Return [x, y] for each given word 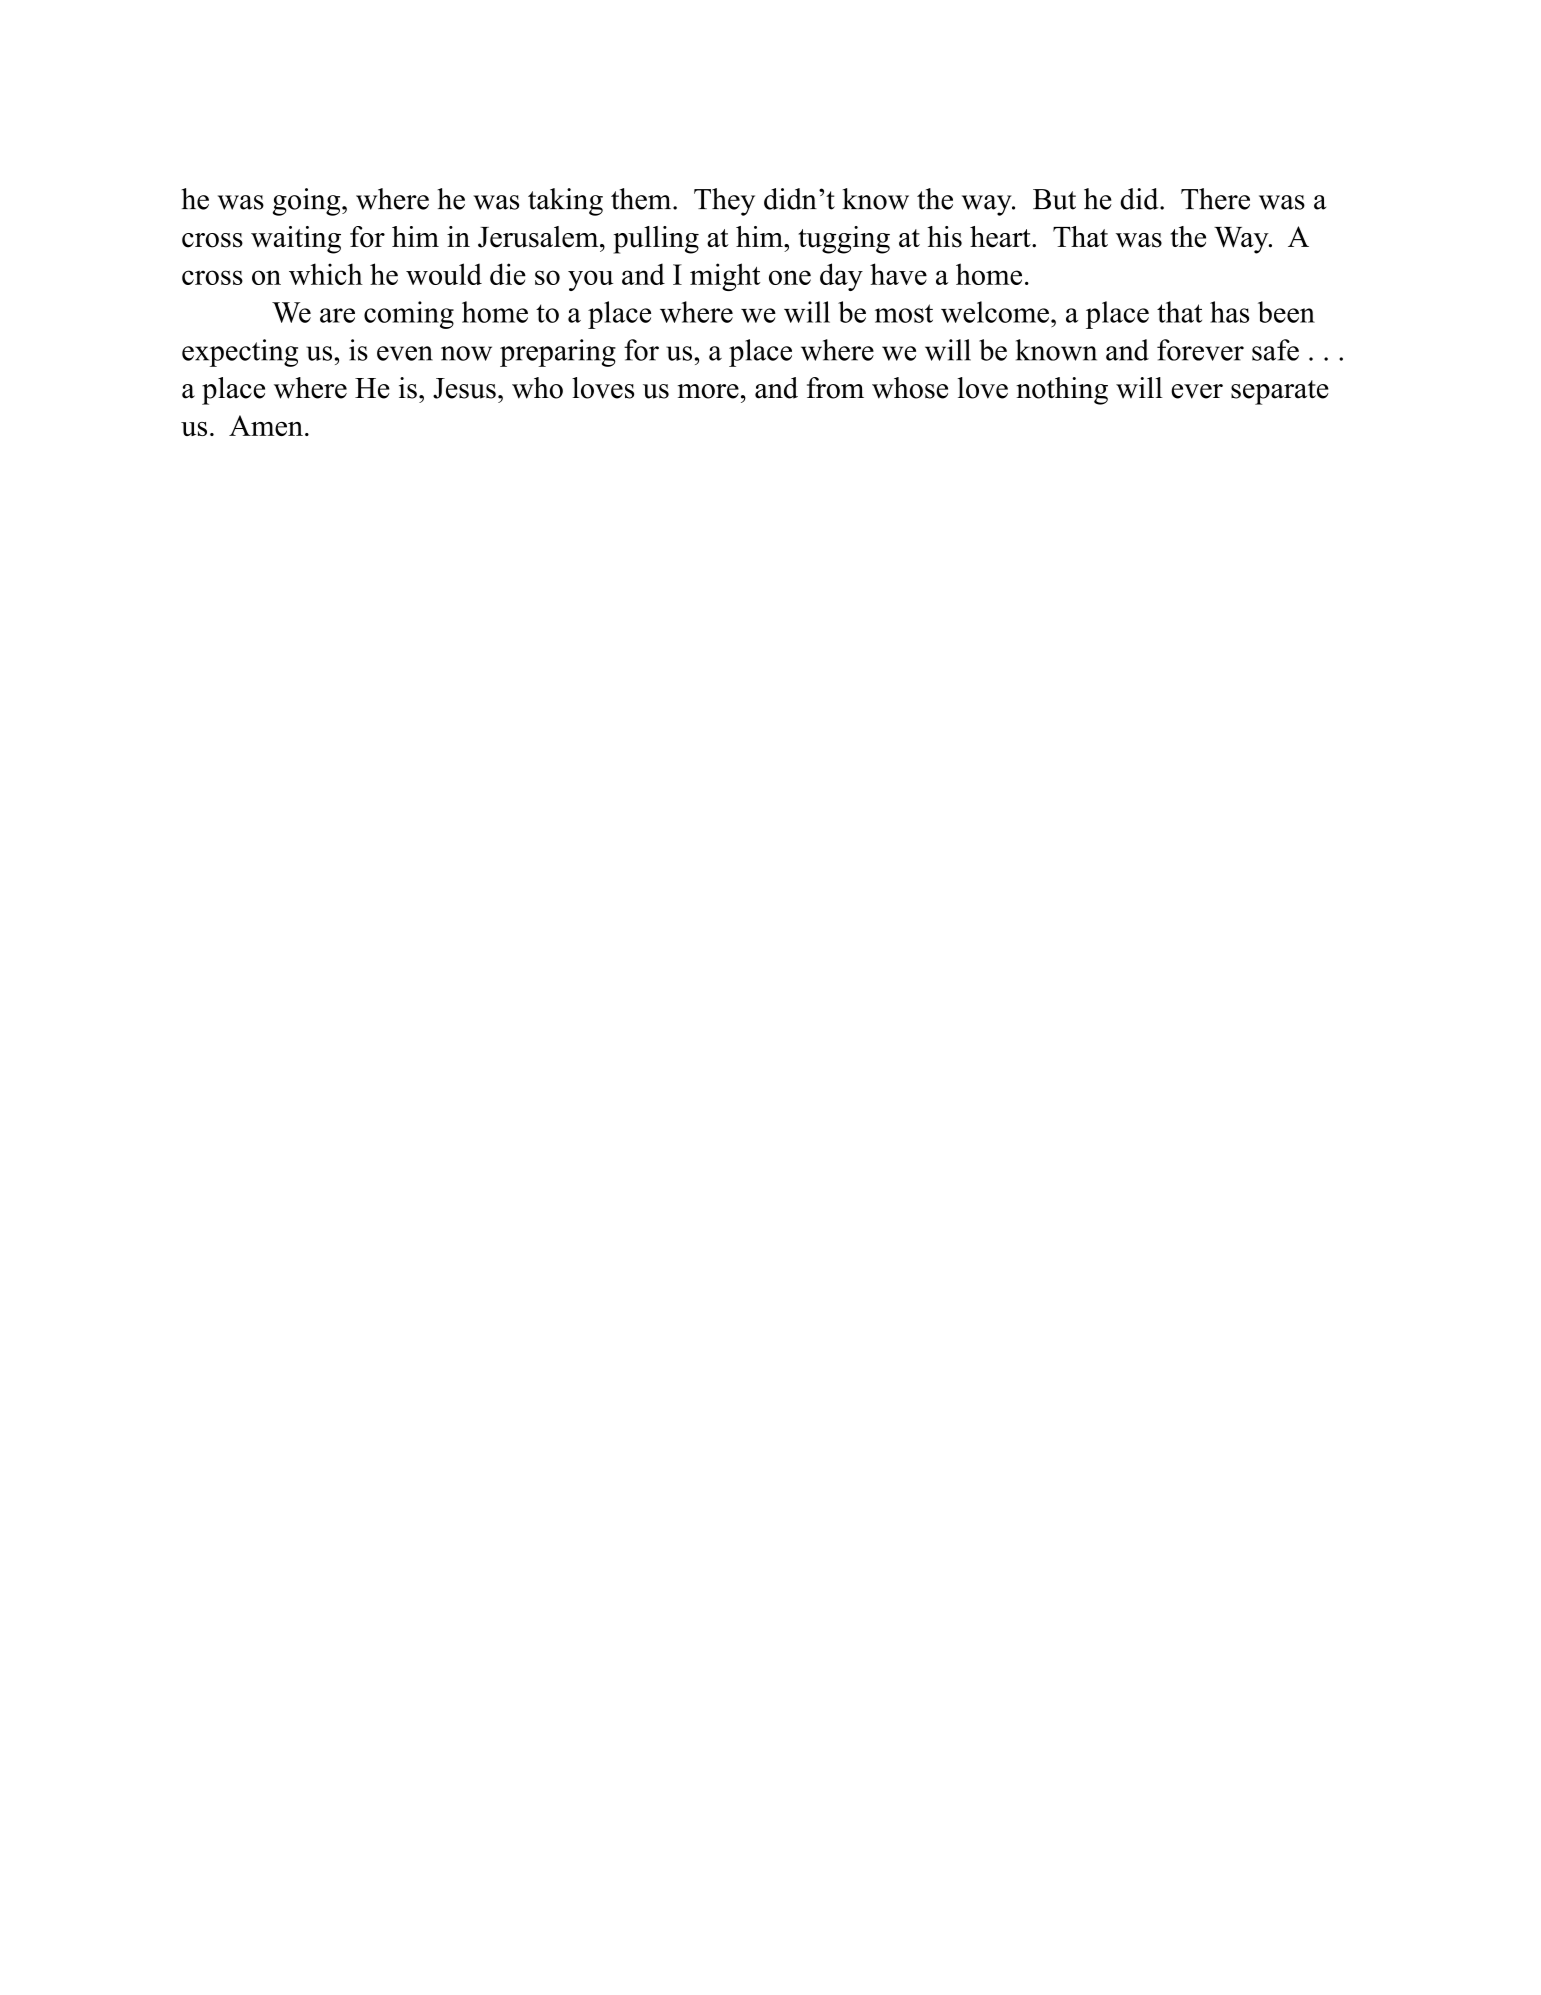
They [724, 202]
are [337, 315]
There [1215, 199]
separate [1280, 392]
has [1229, 312]
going [308, 202]
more [708, 391]
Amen [266, 425]
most [904, 313]
